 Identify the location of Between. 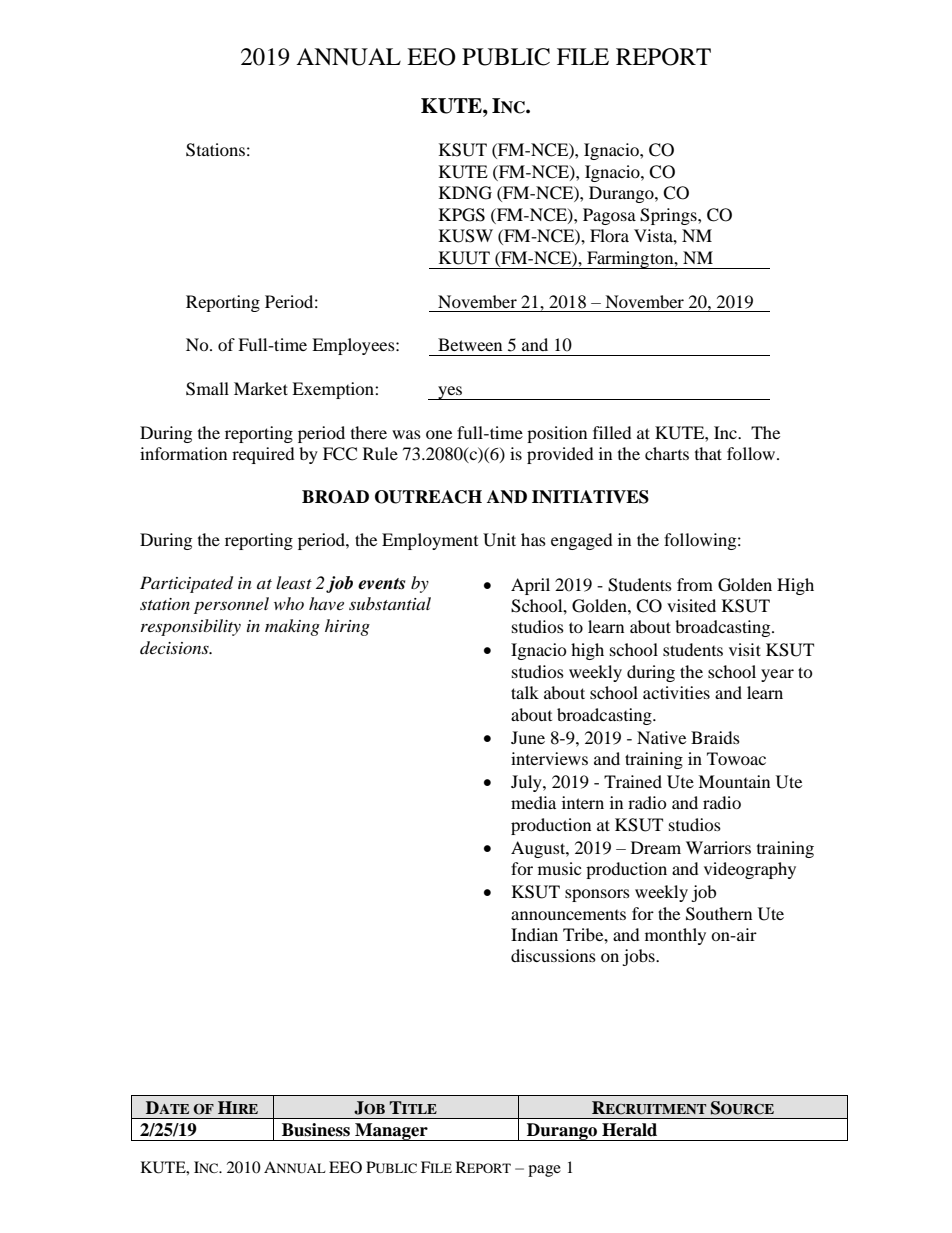
(470, 344).
